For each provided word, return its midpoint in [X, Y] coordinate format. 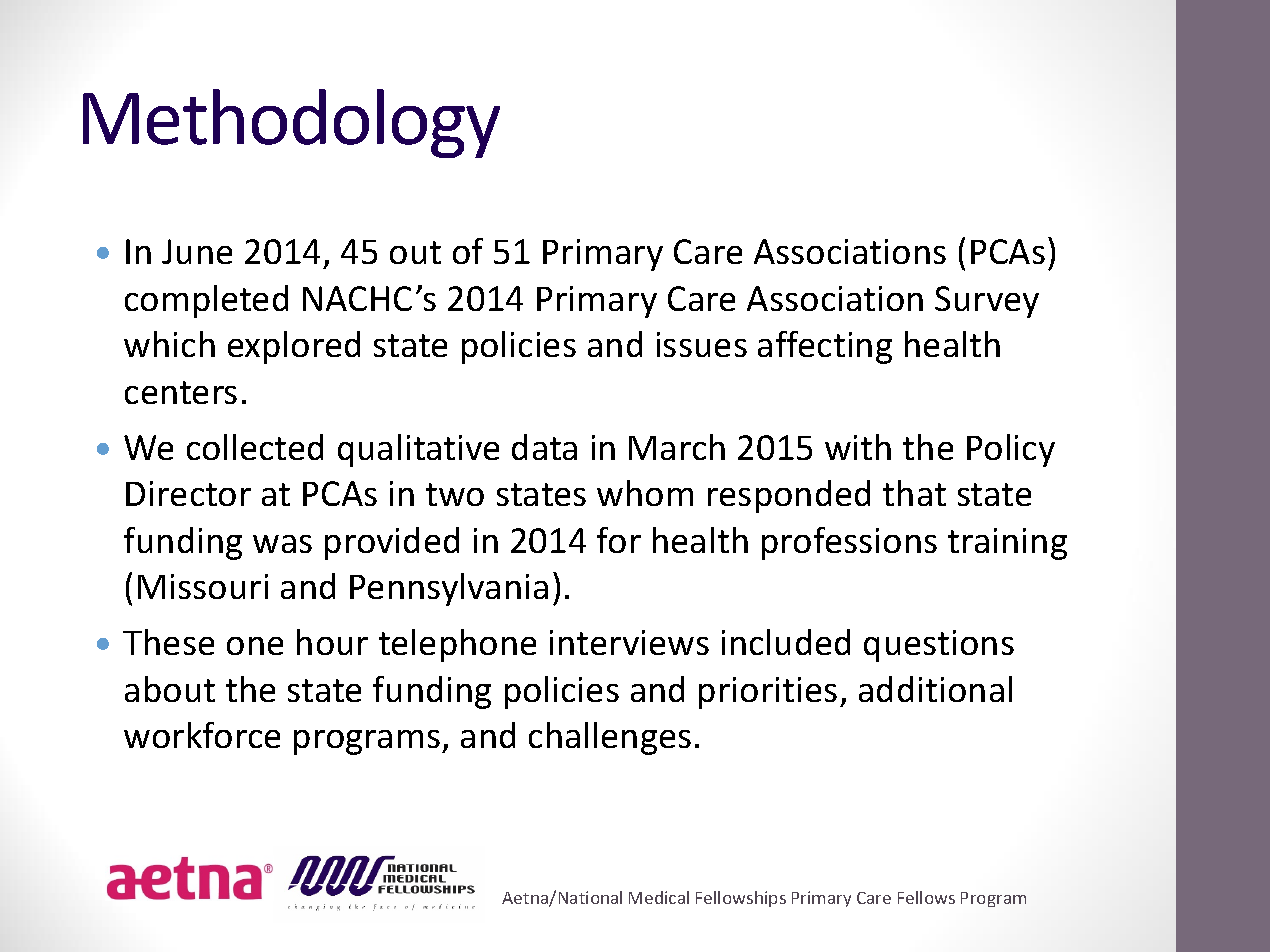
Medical [659, 897]
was [282, 544]
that [914, 493]
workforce [202, 735]
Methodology [291, 123]
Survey [987, 302]
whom [645, 493]
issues [702, 344]
